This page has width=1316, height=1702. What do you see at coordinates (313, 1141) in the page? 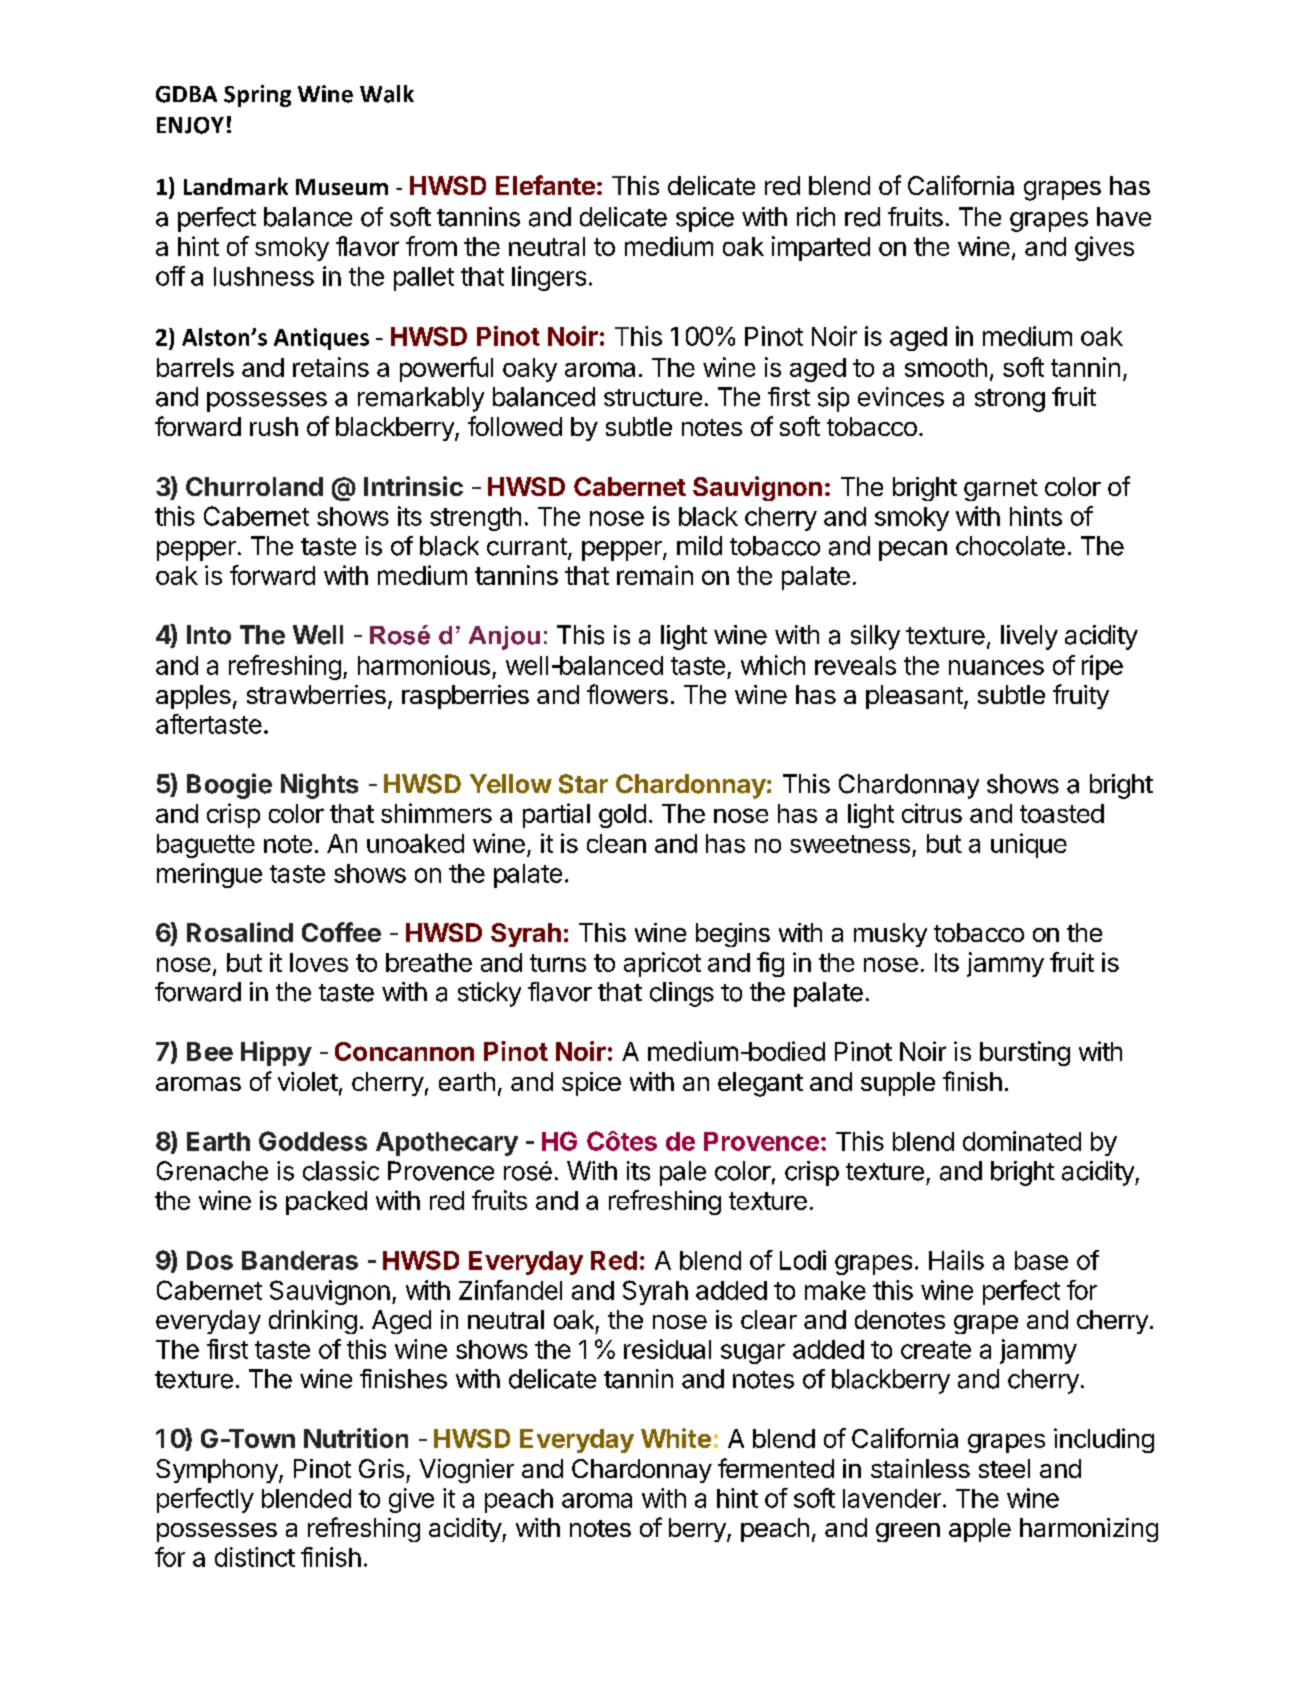
I see `Goddess` at bounding box center [313, 1141].
